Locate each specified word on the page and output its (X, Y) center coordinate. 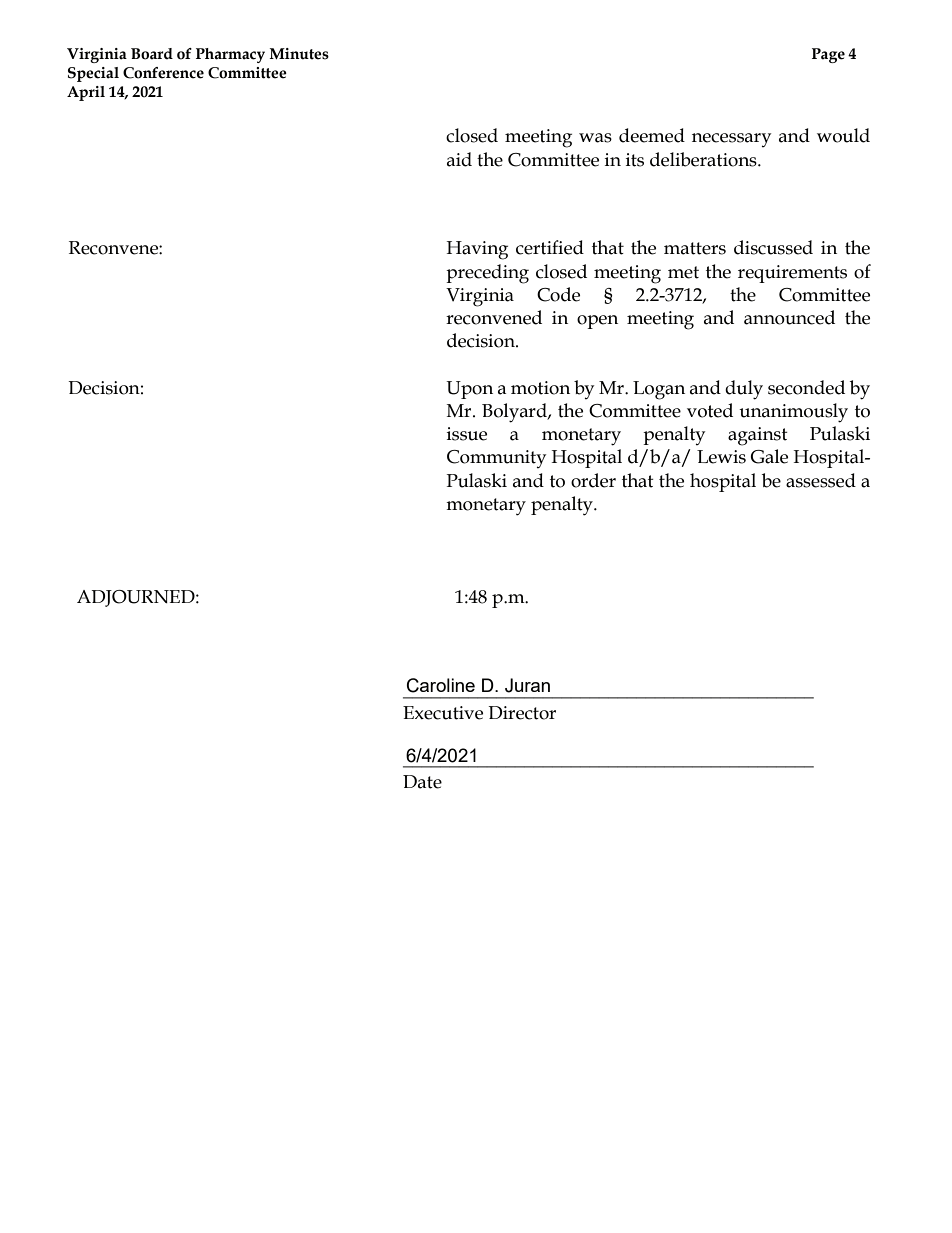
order (593, 480)
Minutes (299, 54)
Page (828, 55)
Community (496, 459)
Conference (163, 73)
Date (422, 782)
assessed (821, 480)
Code (558, 294)
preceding (487, 274)
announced (789, 317)
